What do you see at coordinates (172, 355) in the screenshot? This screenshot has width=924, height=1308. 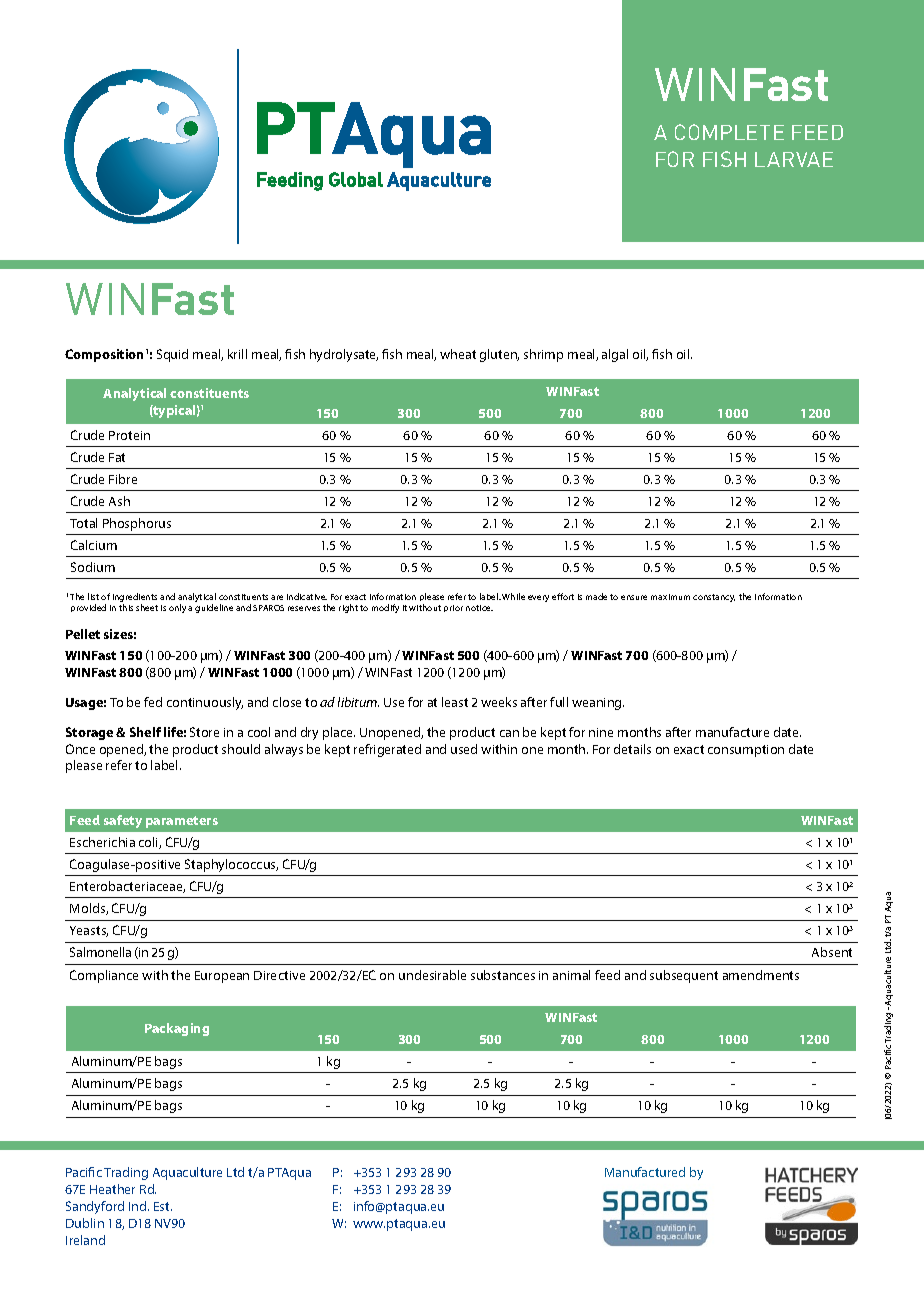 I see `Squid` at bounding box center [172, 355].
